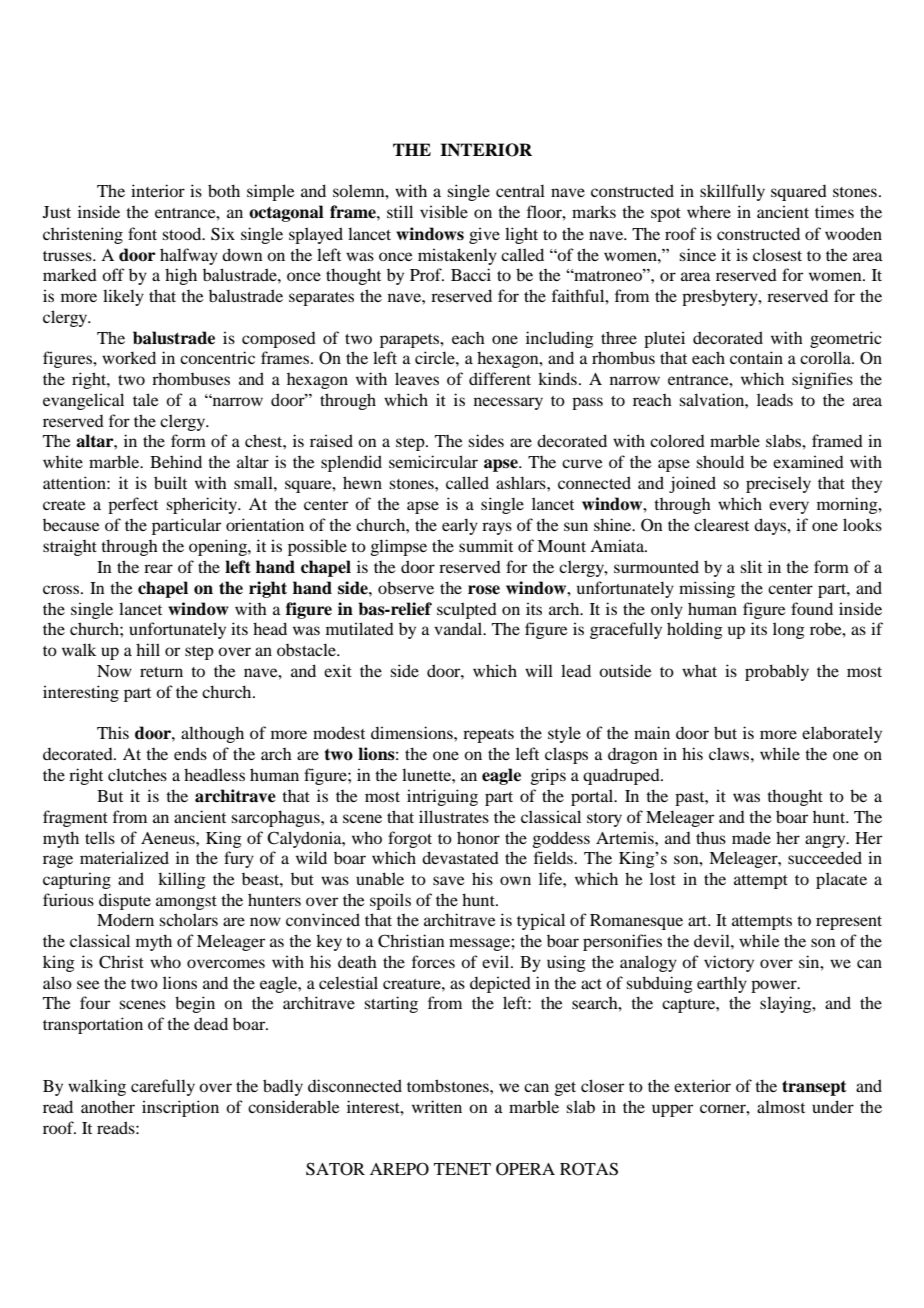 This screenshot has height=1308, width=924. Describe the element at coordinates (444, 211) in the screenshot. I see `visible` at that location.
